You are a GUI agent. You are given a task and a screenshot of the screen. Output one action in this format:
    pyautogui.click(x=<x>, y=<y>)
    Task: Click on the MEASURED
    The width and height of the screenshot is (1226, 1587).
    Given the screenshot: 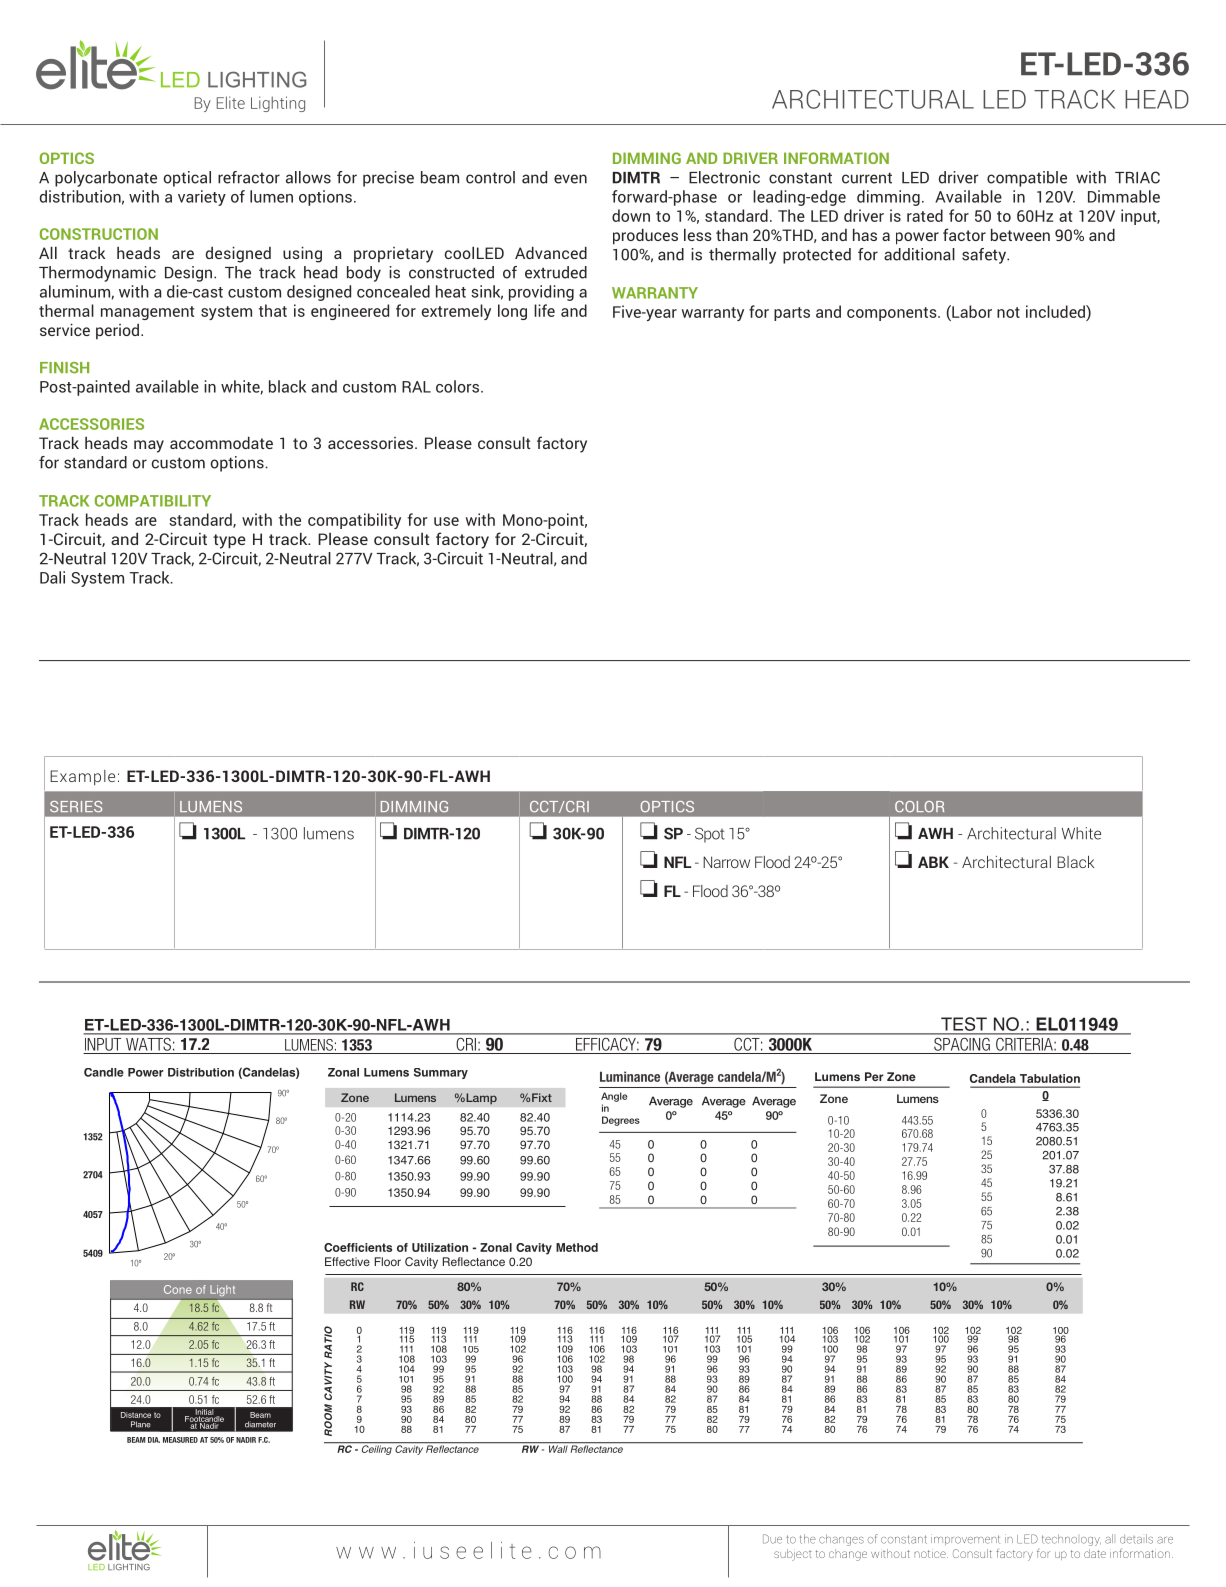 What is the action you would take?
    pyautogui.click(x=180, y=1440)
